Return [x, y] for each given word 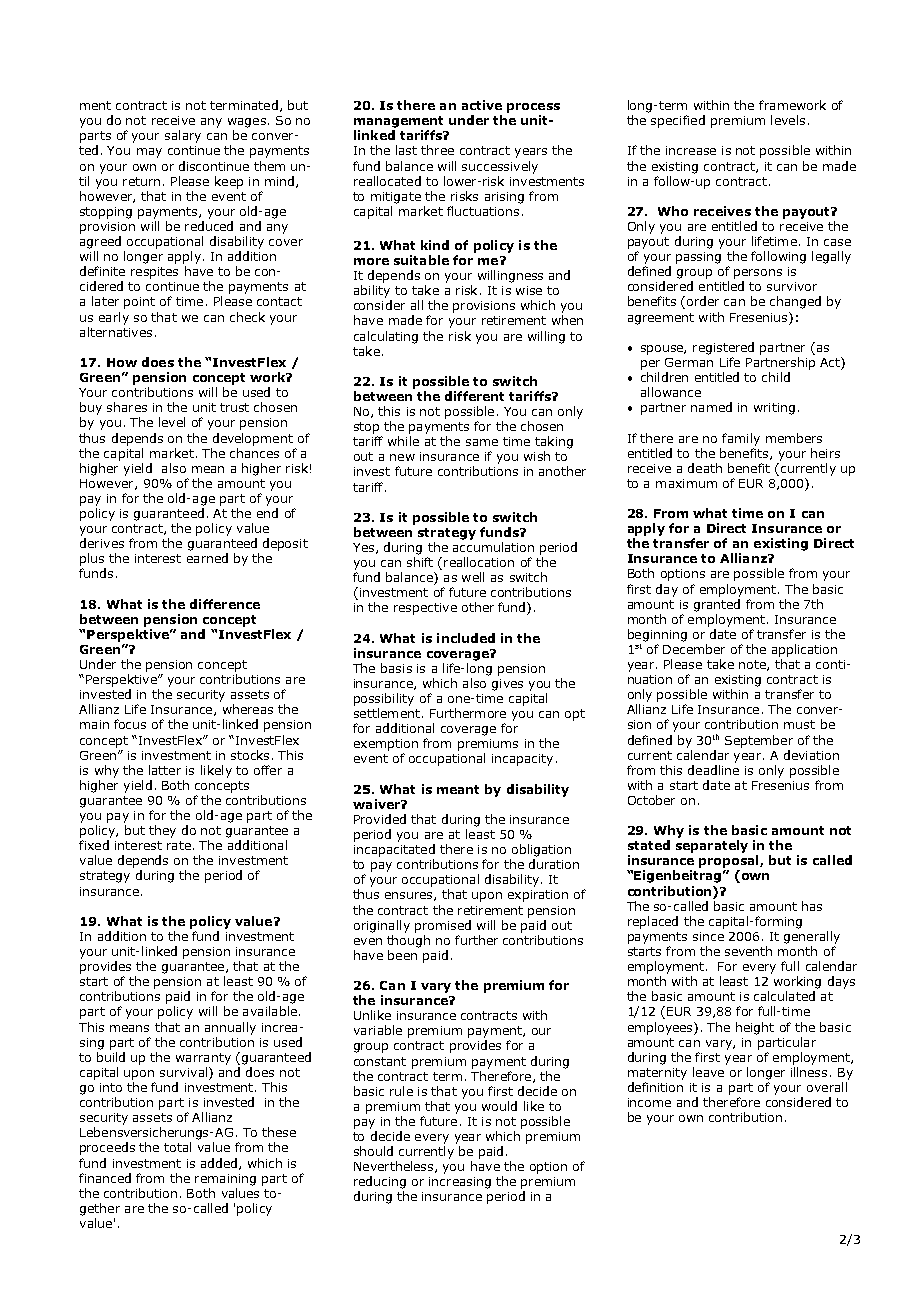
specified [678, 121]
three [437, 150]
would [499, 1106]
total [177, 1147]
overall [827, 1087]
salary [183, 136]
